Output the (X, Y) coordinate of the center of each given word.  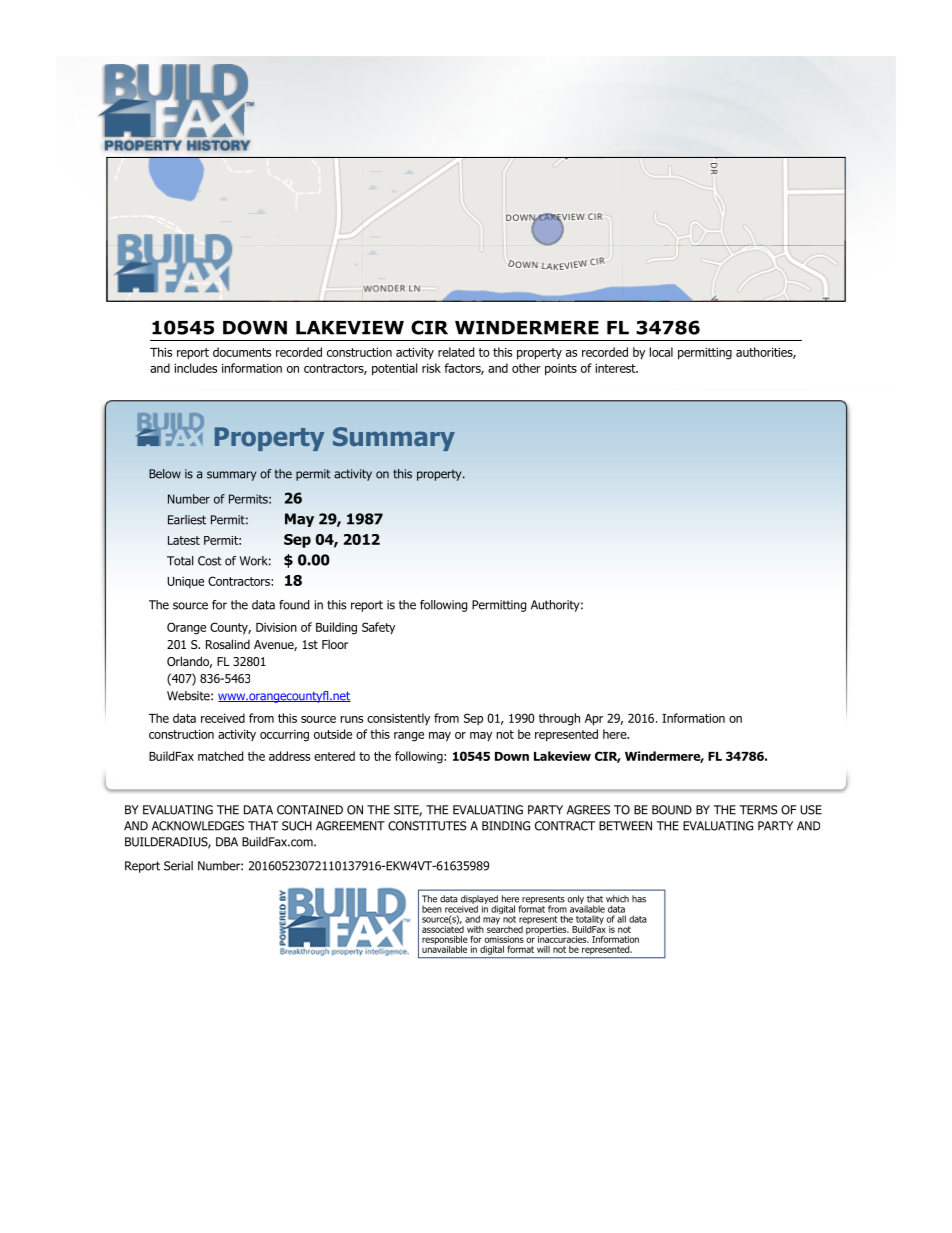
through (559, 719)
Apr (594, 720)
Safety (378, 628)
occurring (284, 736)
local (661, 352)
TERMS (759, 810)
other (526, 368)
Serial (178, 866)
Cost (210, 561)
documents (242, 352)
